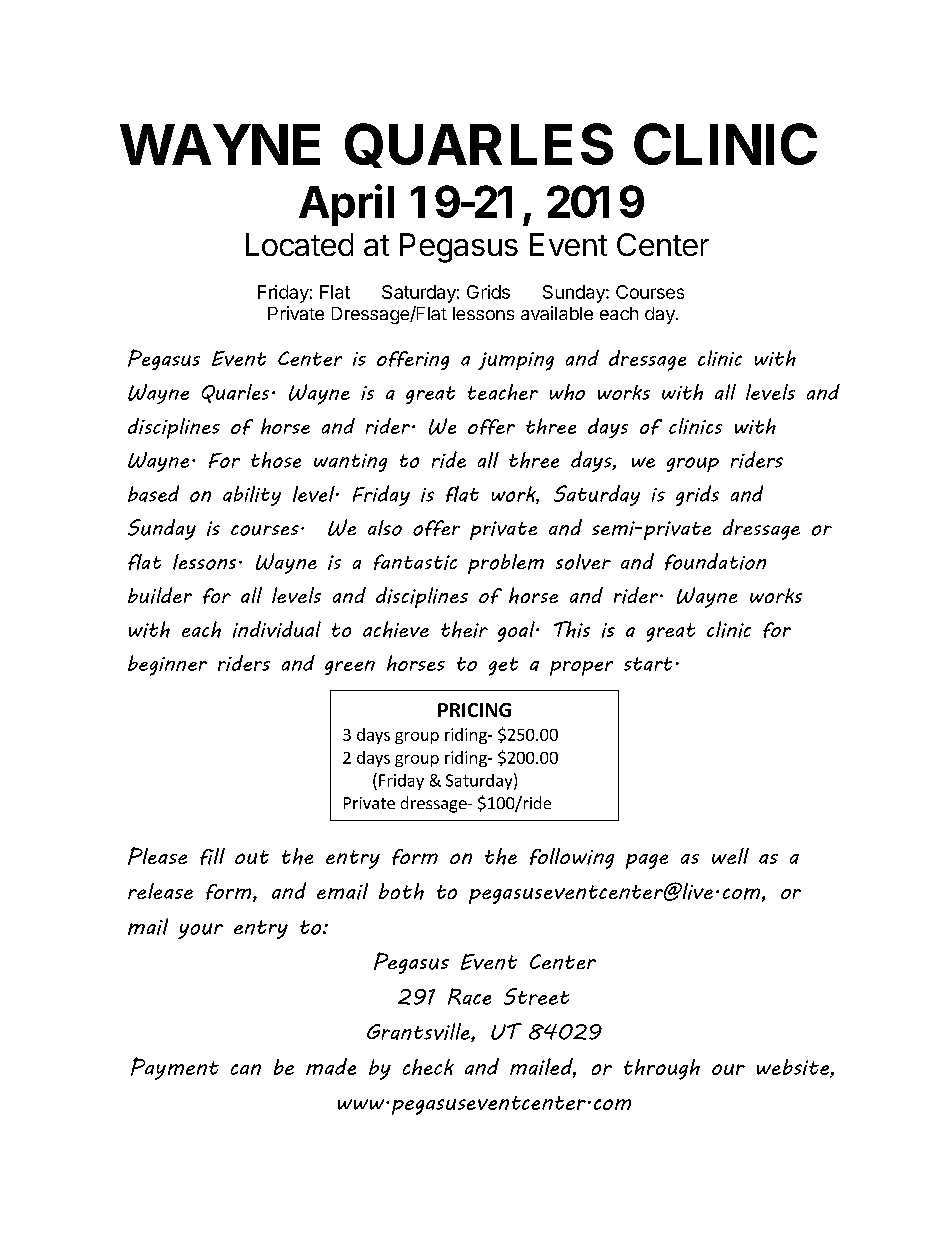 The image size is (952, 1233). Describe the element at coordinates (385, 528) in the image. I see `also` at that location.
